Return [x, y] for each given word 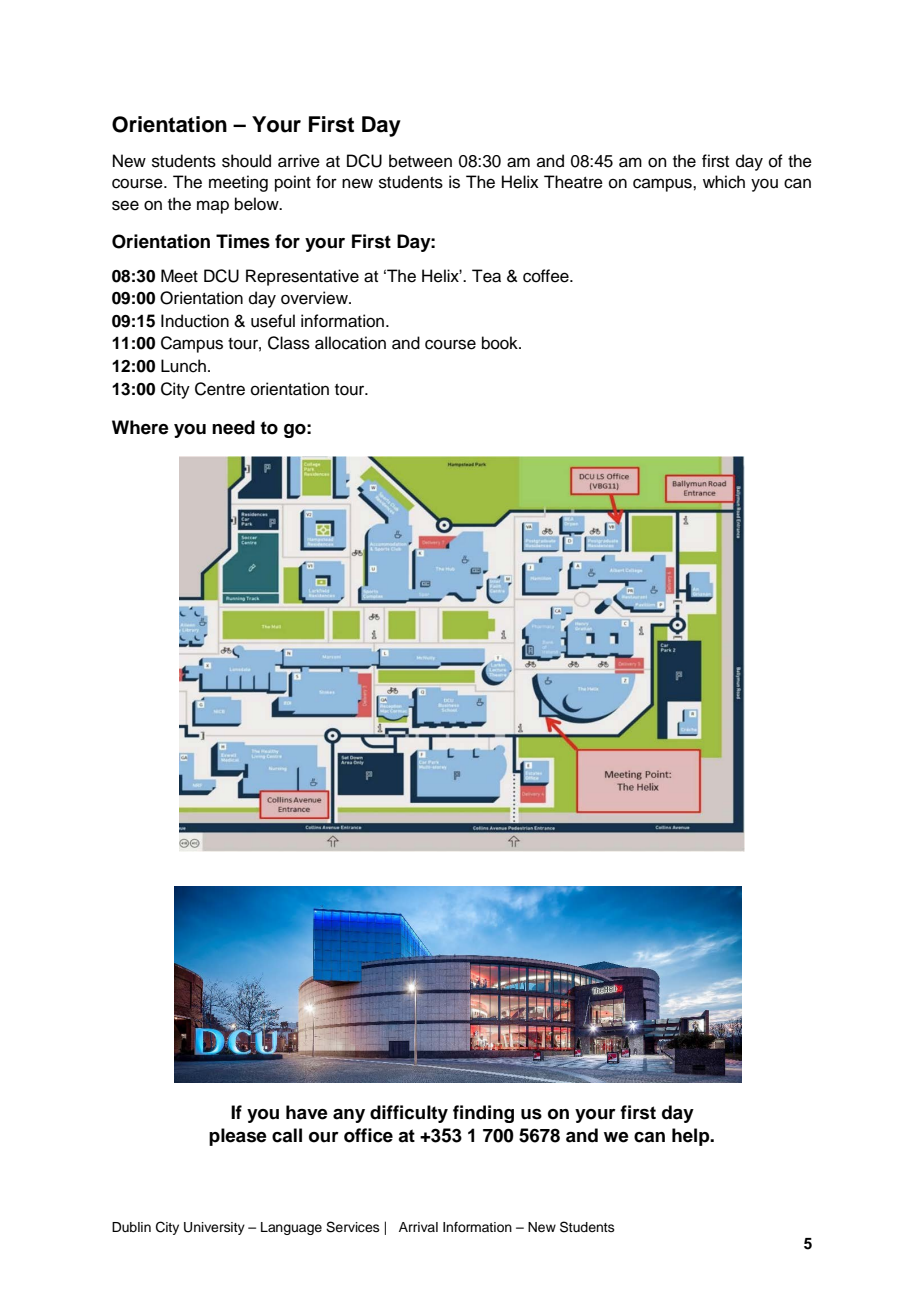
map [213, 207]
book [501, 343]
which [724, 182]
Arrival [418, 1227]
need [233, 427]
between [420, 161]
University [214, 1228]
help [692, 1137]
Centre [220, 389]
